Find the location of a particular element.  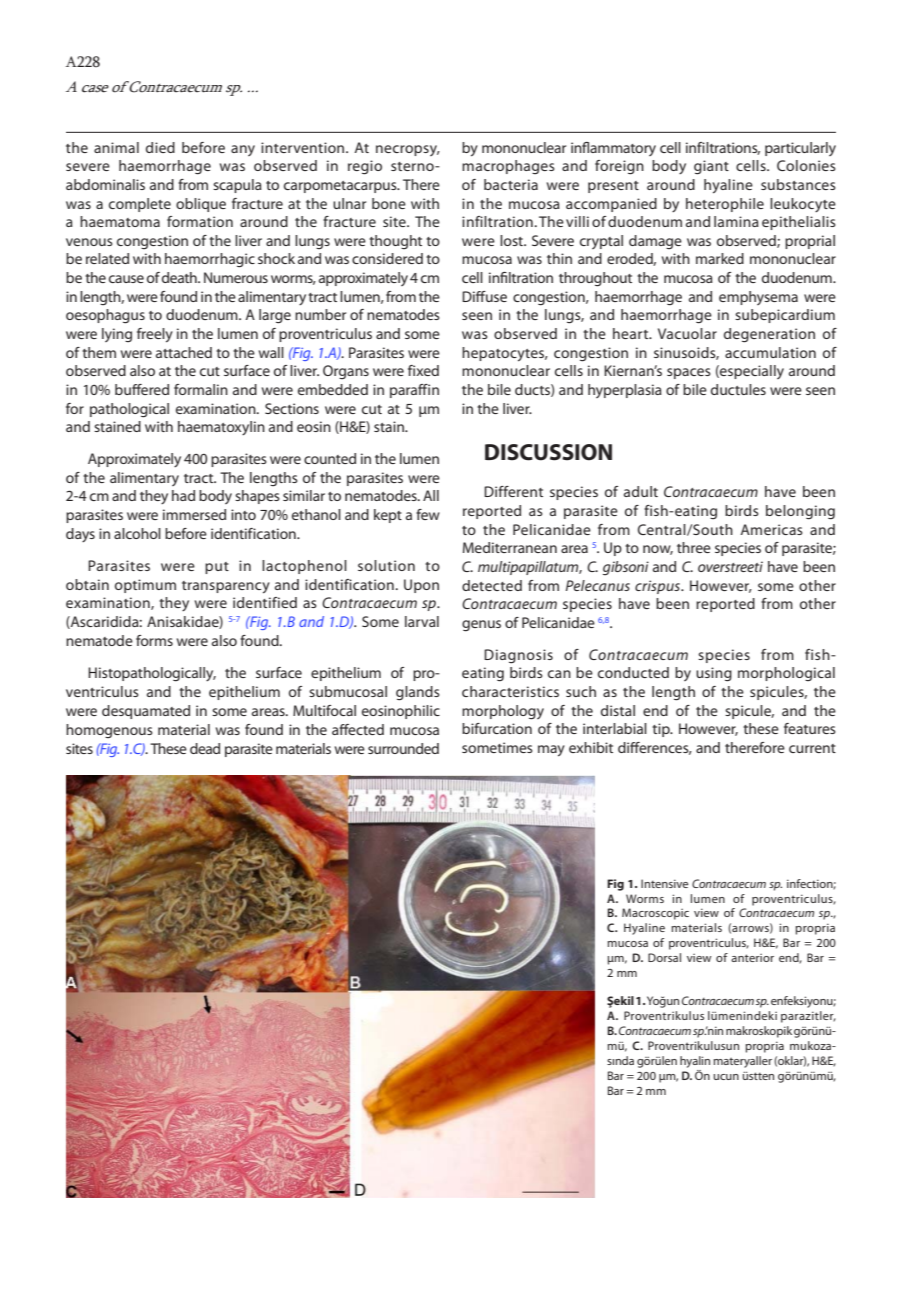

spaces is located at coordinates (689, 373).
